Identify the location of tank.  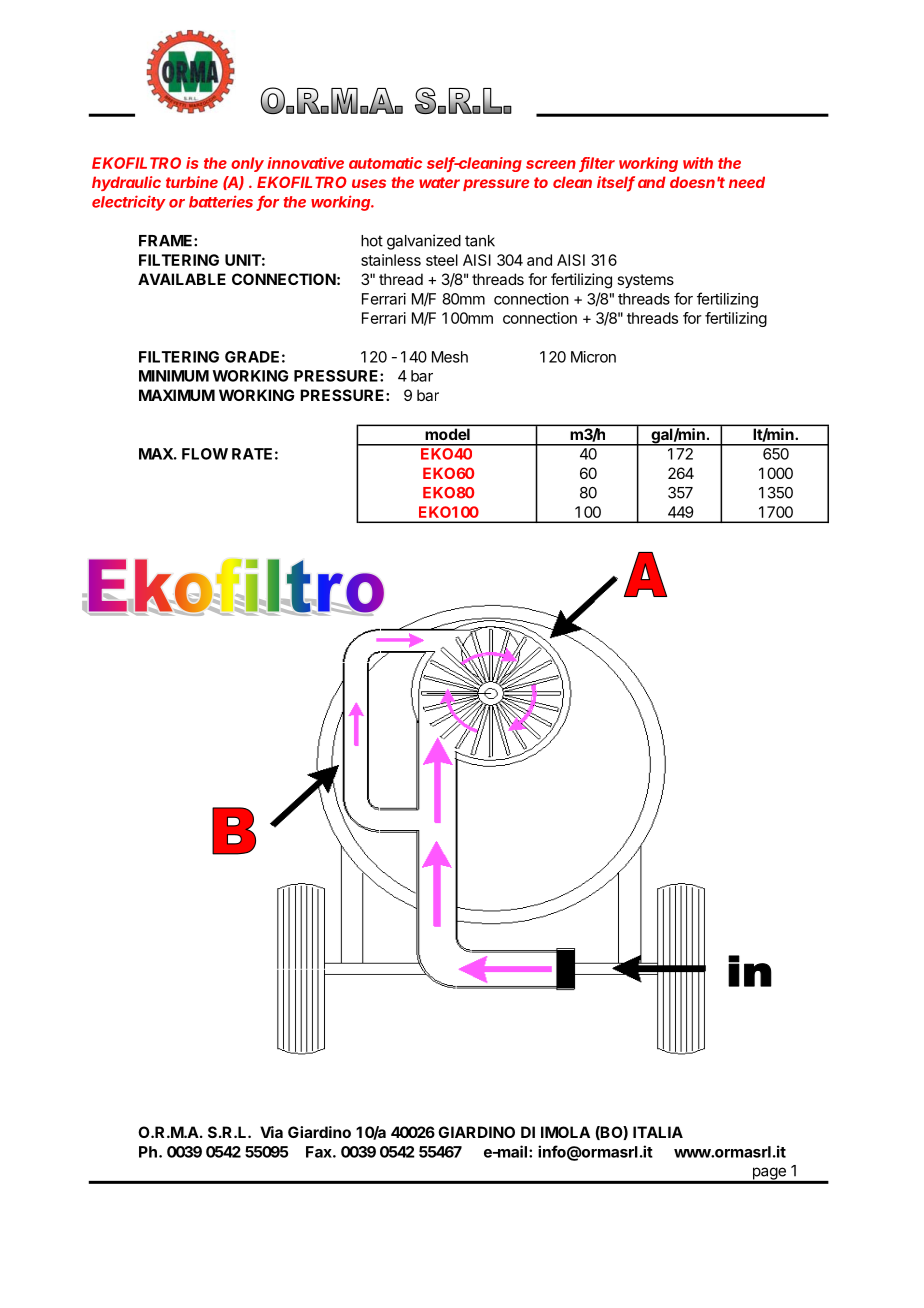
(480, 241).
